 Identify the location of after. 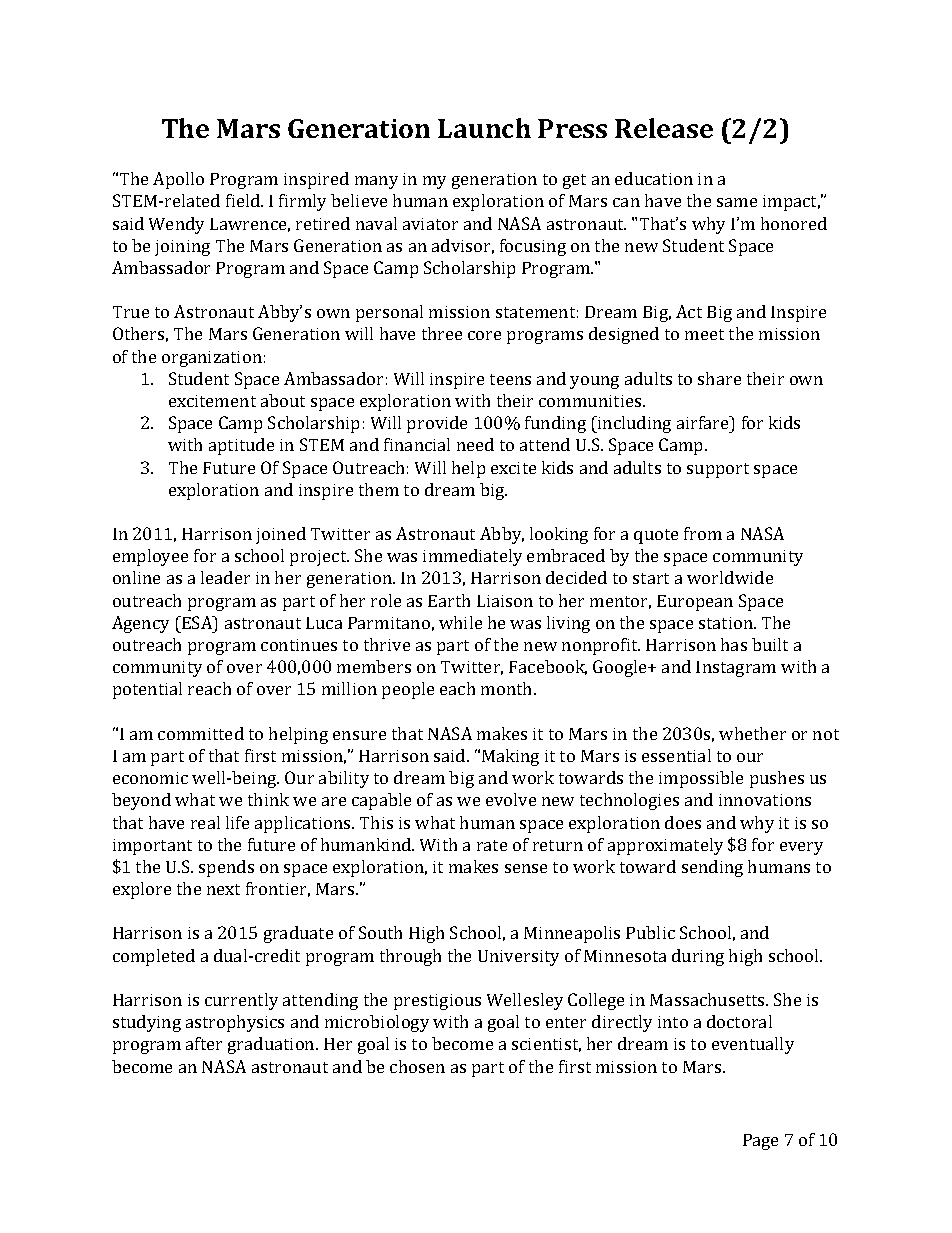
(204, 1043).
